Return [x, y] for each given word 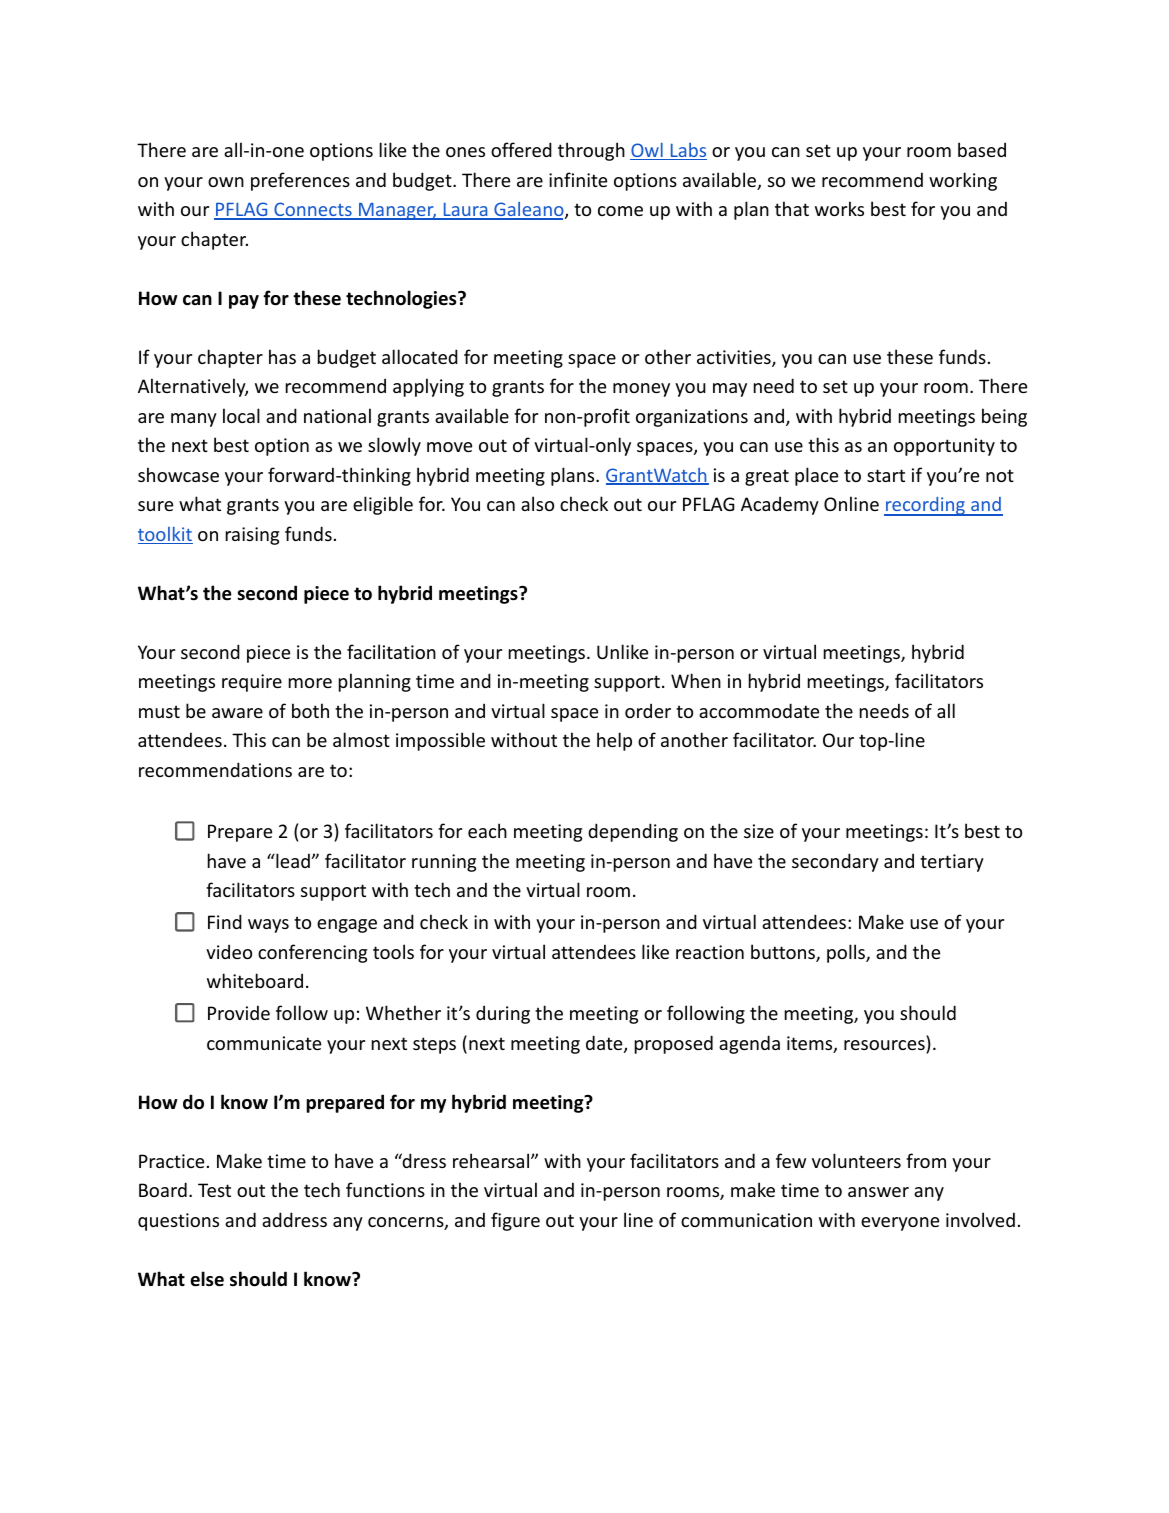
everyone [900, 1224]
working [963, 181]
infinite [578, 179]
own [226, 182]
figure [515, 1221]
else [207, 1279]
